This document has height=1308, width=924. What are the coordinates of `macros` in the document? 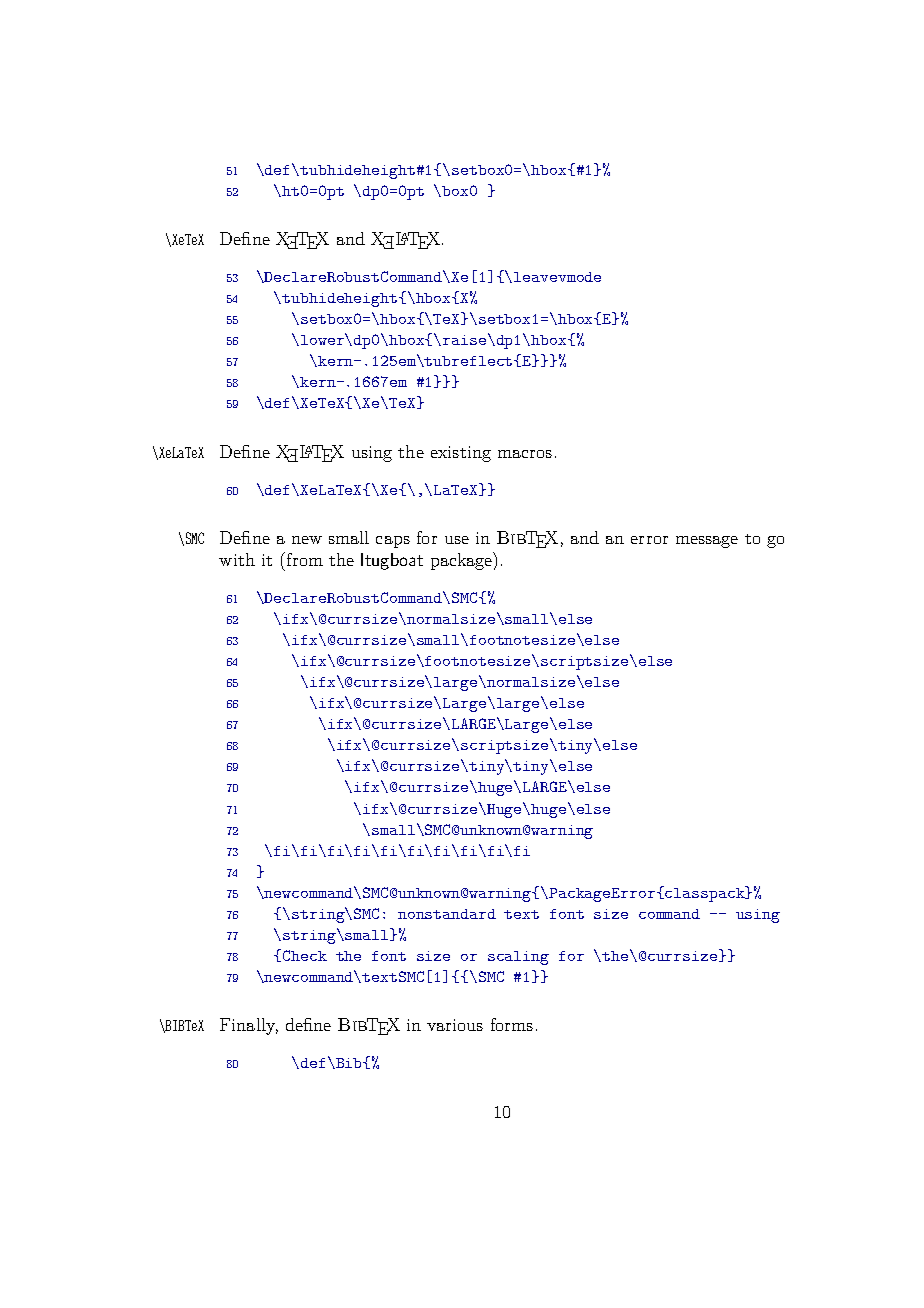 It's located at (525, 454).
